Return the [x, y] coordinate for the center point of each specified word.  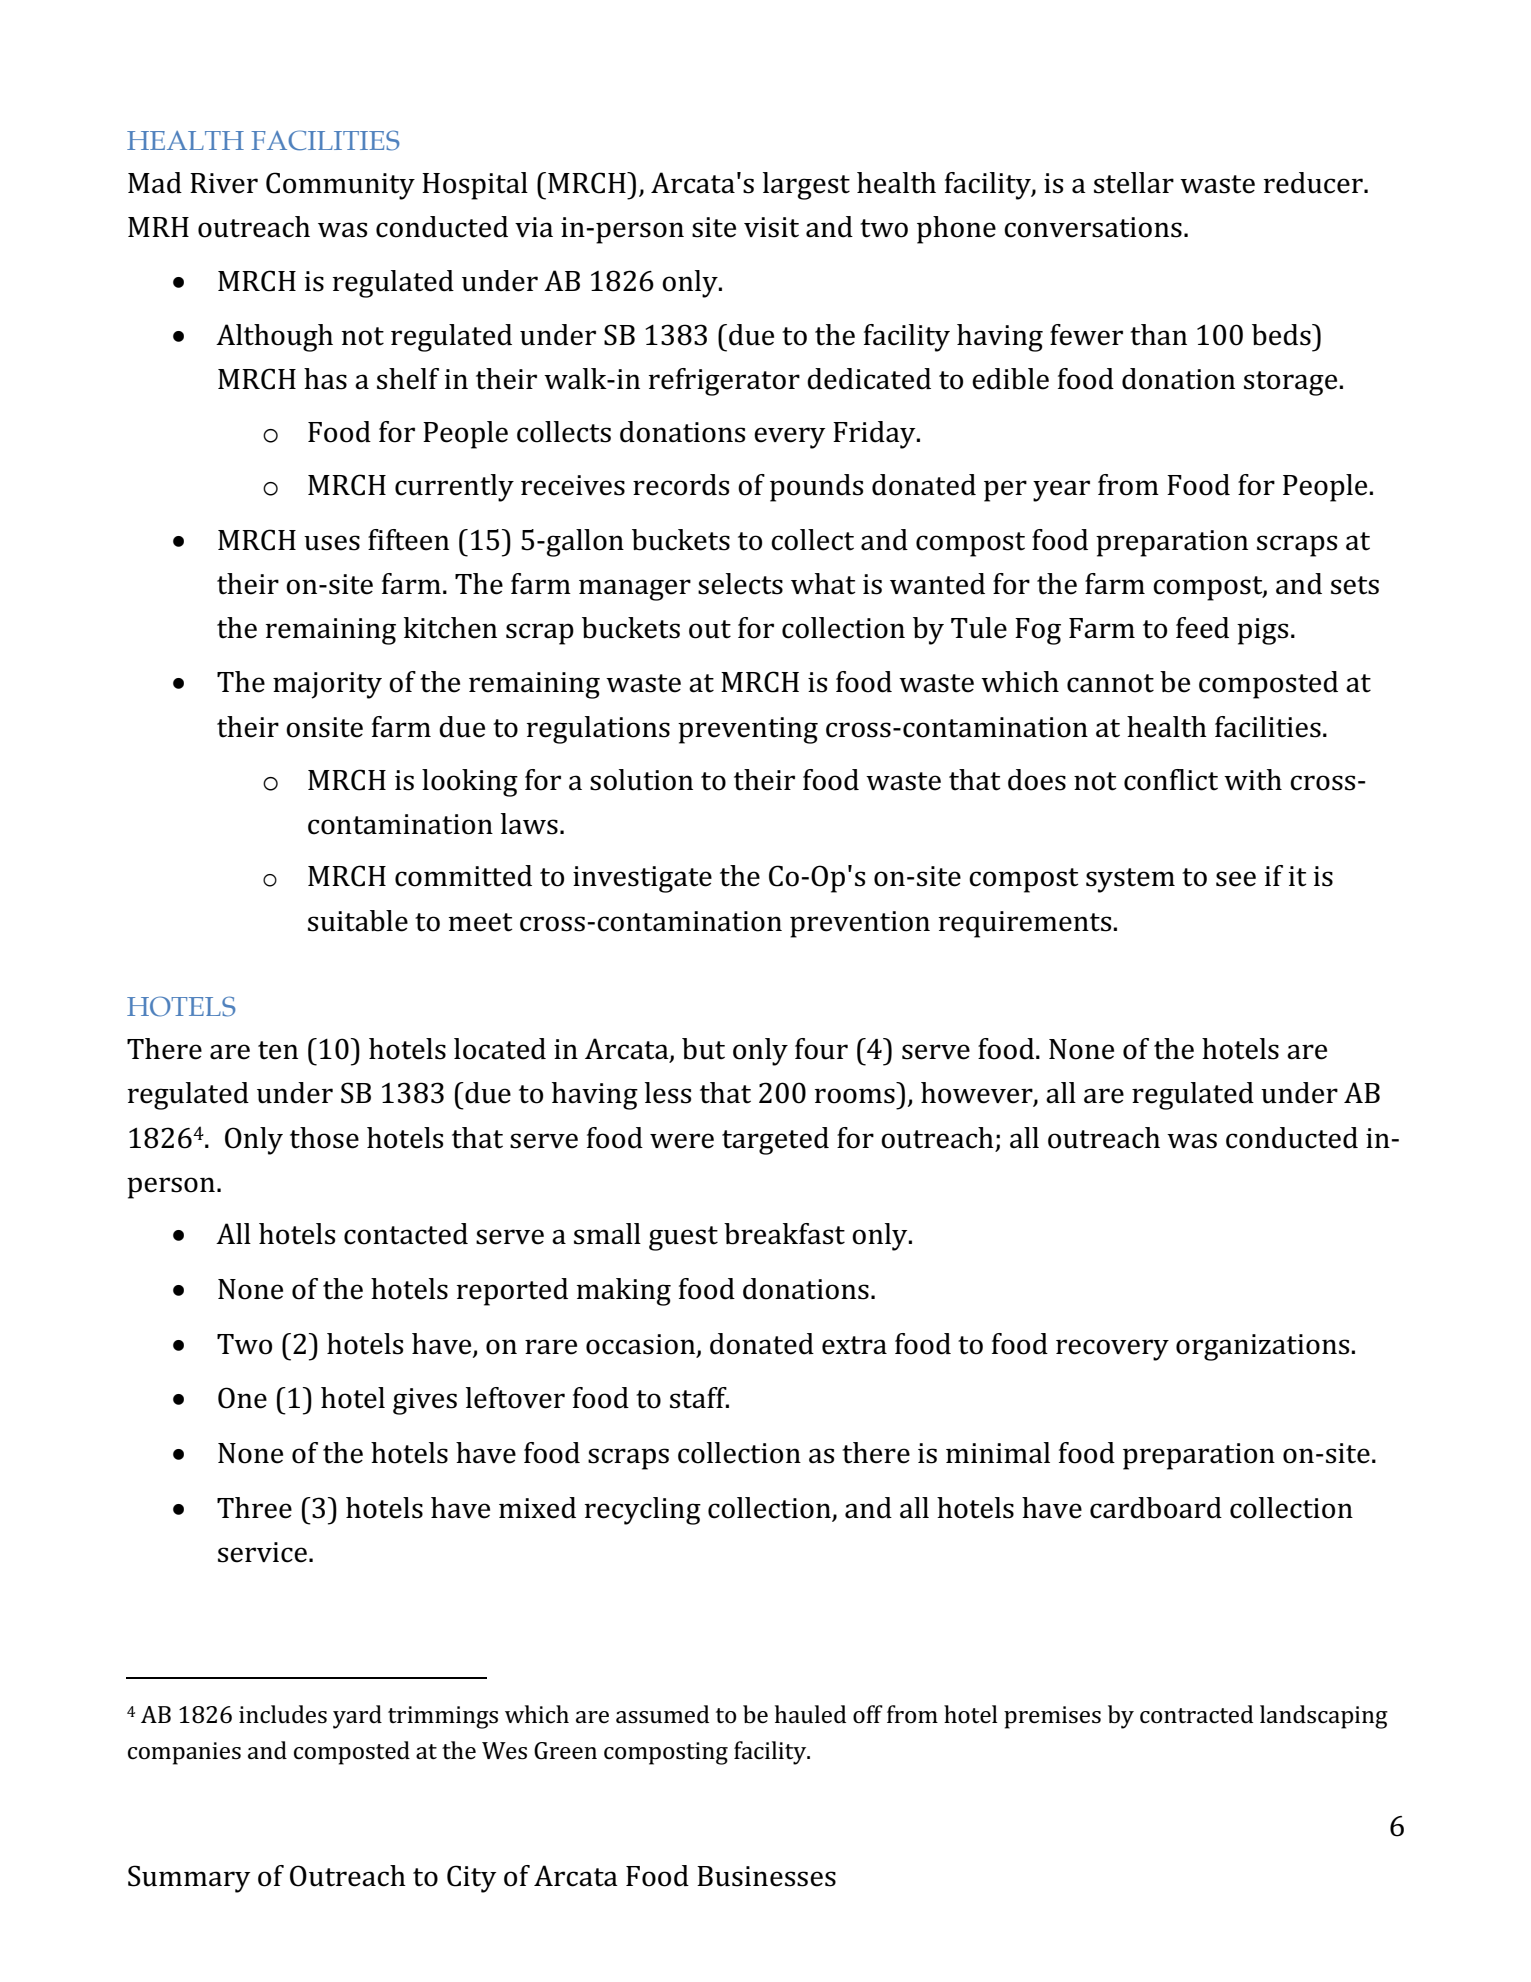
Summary [189, 1879]
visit [771, 227]
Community [340, 186]
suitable [358, 921]
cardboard [1156, 1508]
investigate [642, 879]
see [1236, 879]
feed [1202, 628]
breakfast [784, 1234]
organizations [1264, 1347]
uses [332, 543]
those [324, 1138]
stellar [1134, 183]
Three [254, 1508]
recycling [643, 1511]
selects [740, 584]
